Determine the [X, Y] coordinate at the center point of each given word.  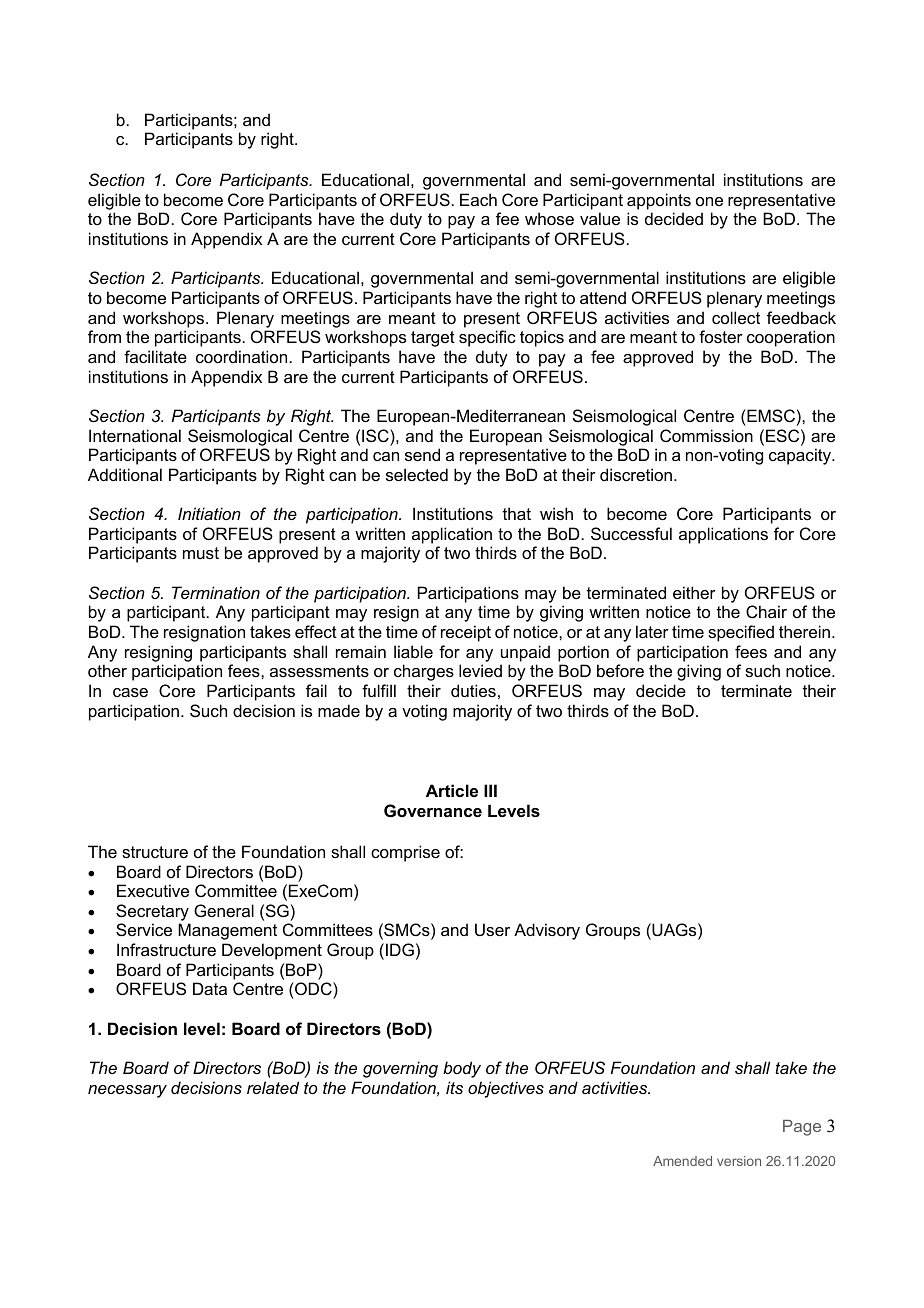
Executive [153, 890]
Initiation [209, 513]
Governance [433, 810]
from [104, 336]
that [517, 513]
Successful [631, 533]
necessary [127, 1091]
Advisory [547, 931]
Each [478, 199]
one [709, 201]
